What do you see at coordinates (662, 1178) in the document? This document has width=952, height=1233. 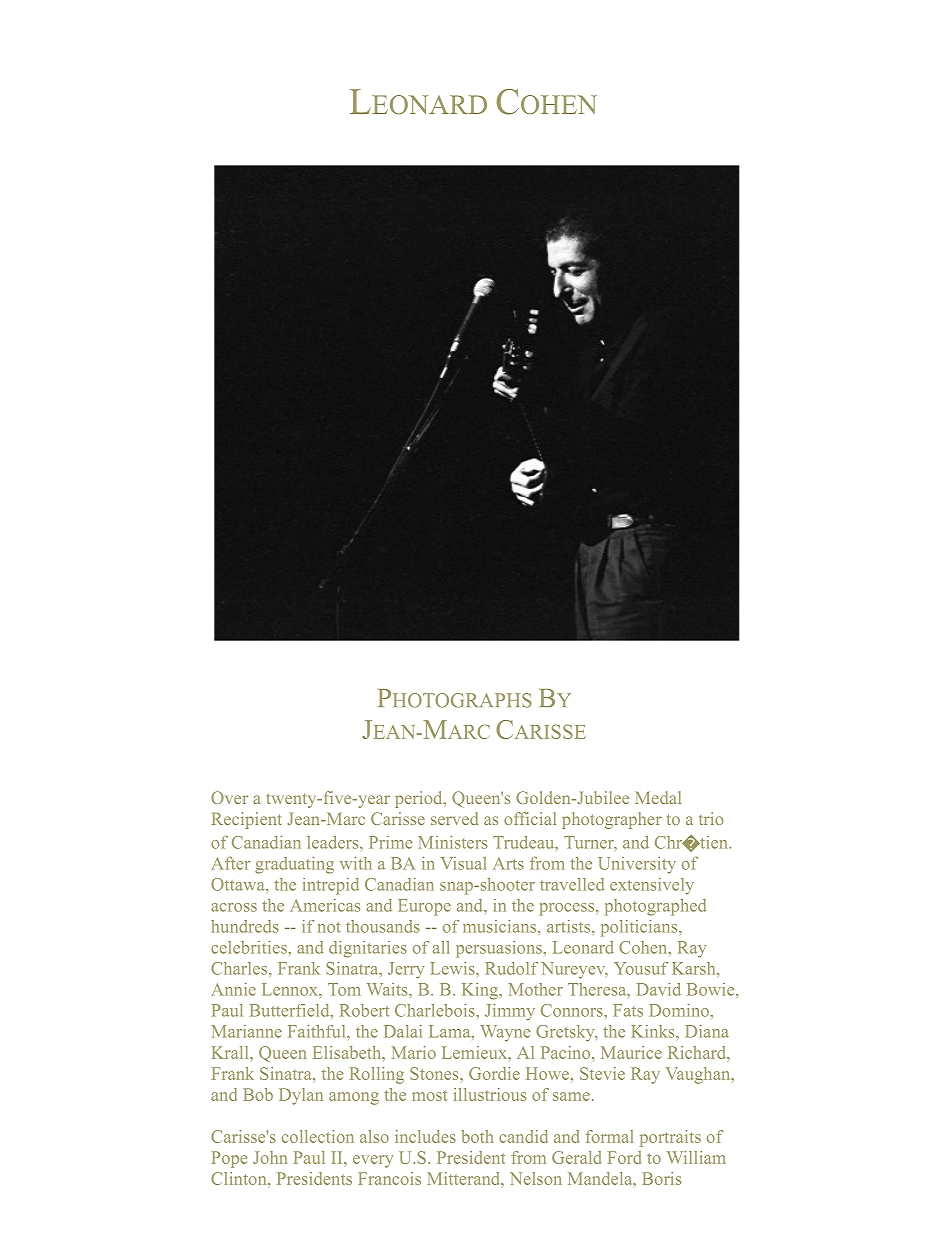 I see `Boris` at bounding box center [662, 1178].
